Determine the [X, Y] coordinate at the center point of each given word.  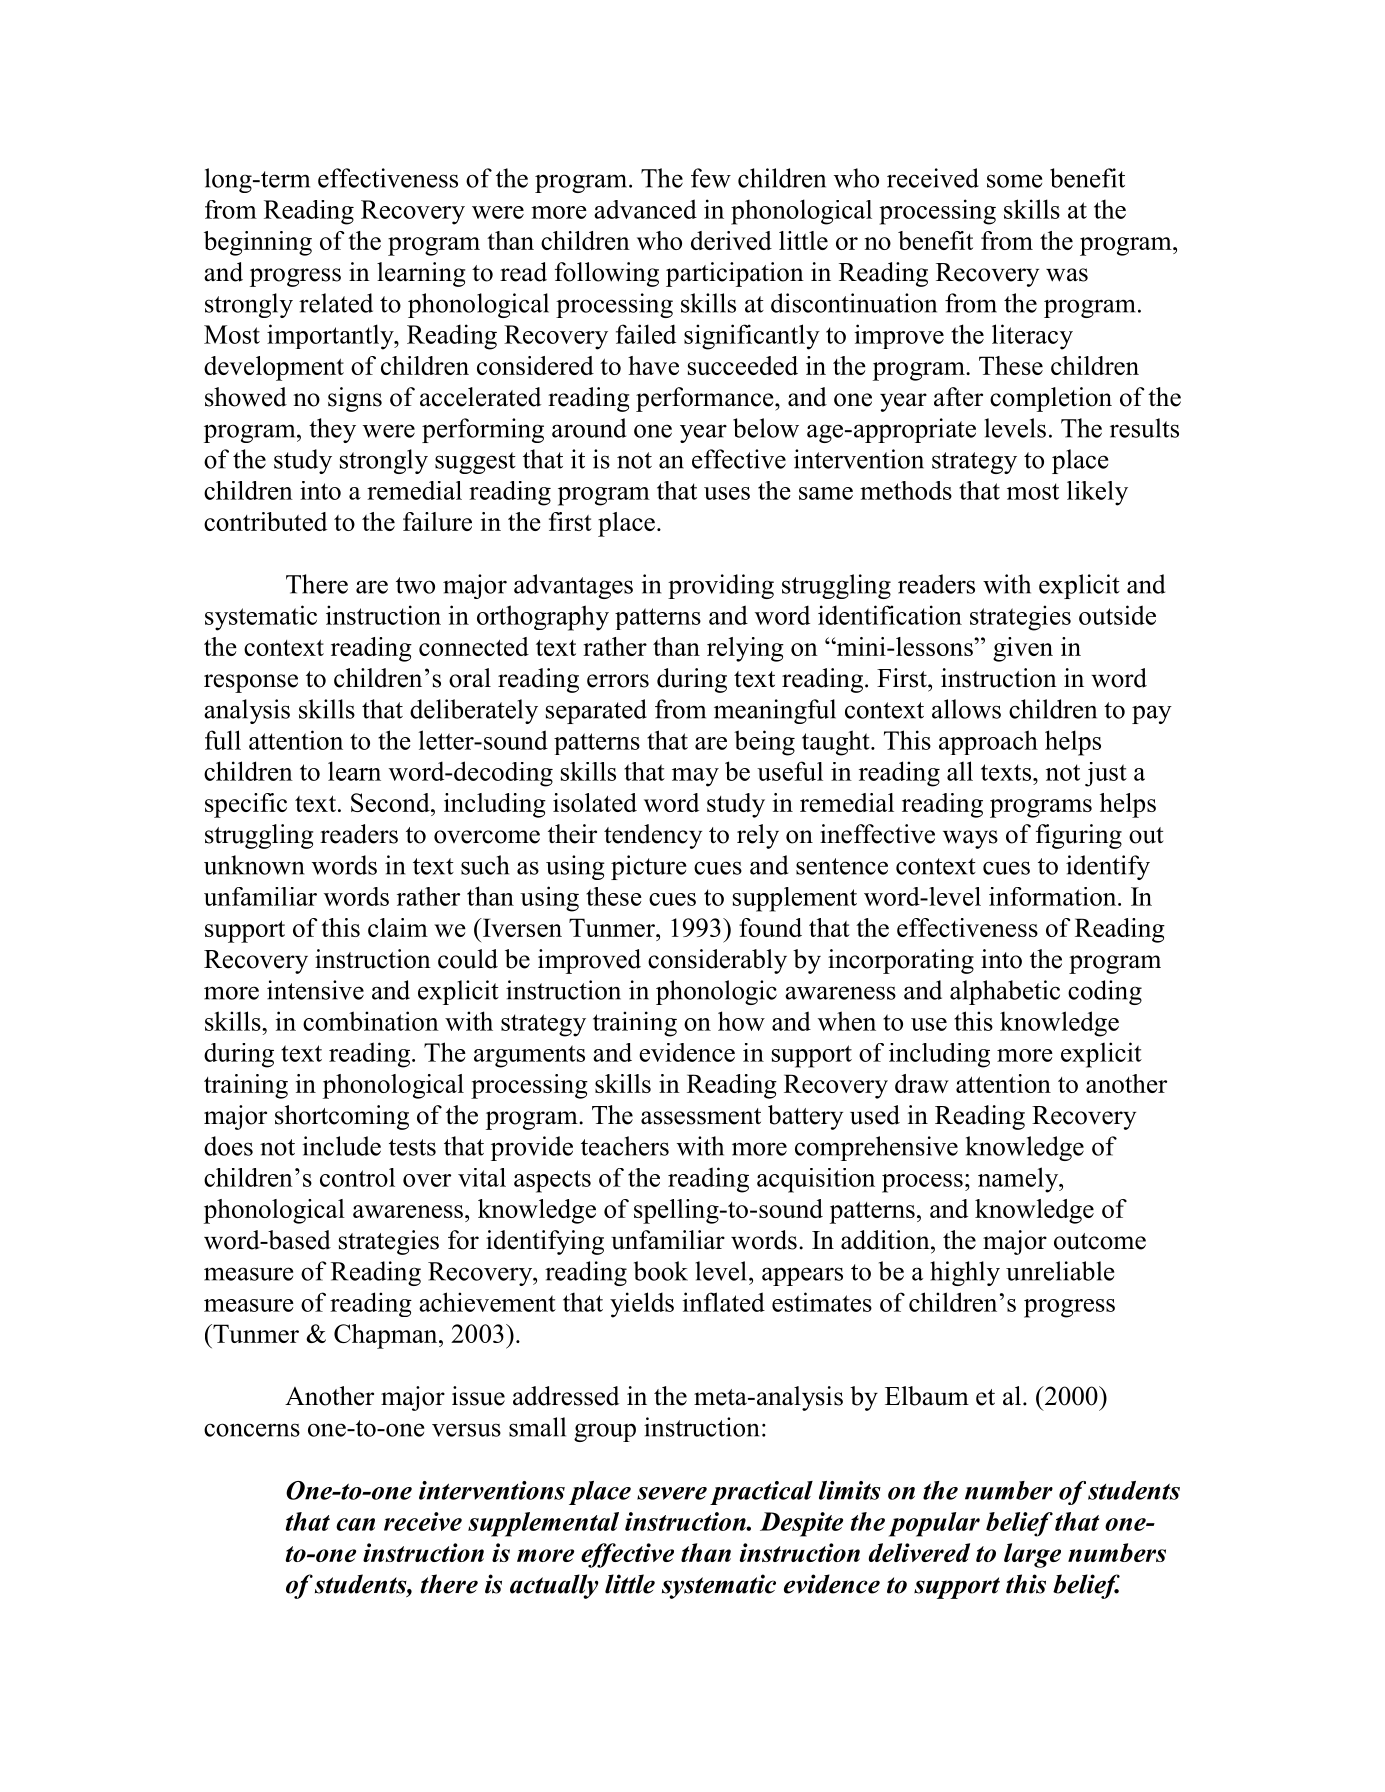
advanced [645, 209]
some [1014, 181]
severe [672, 1493]
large [1032, 1555]
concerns [252, 1430]
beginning [258, 243]
